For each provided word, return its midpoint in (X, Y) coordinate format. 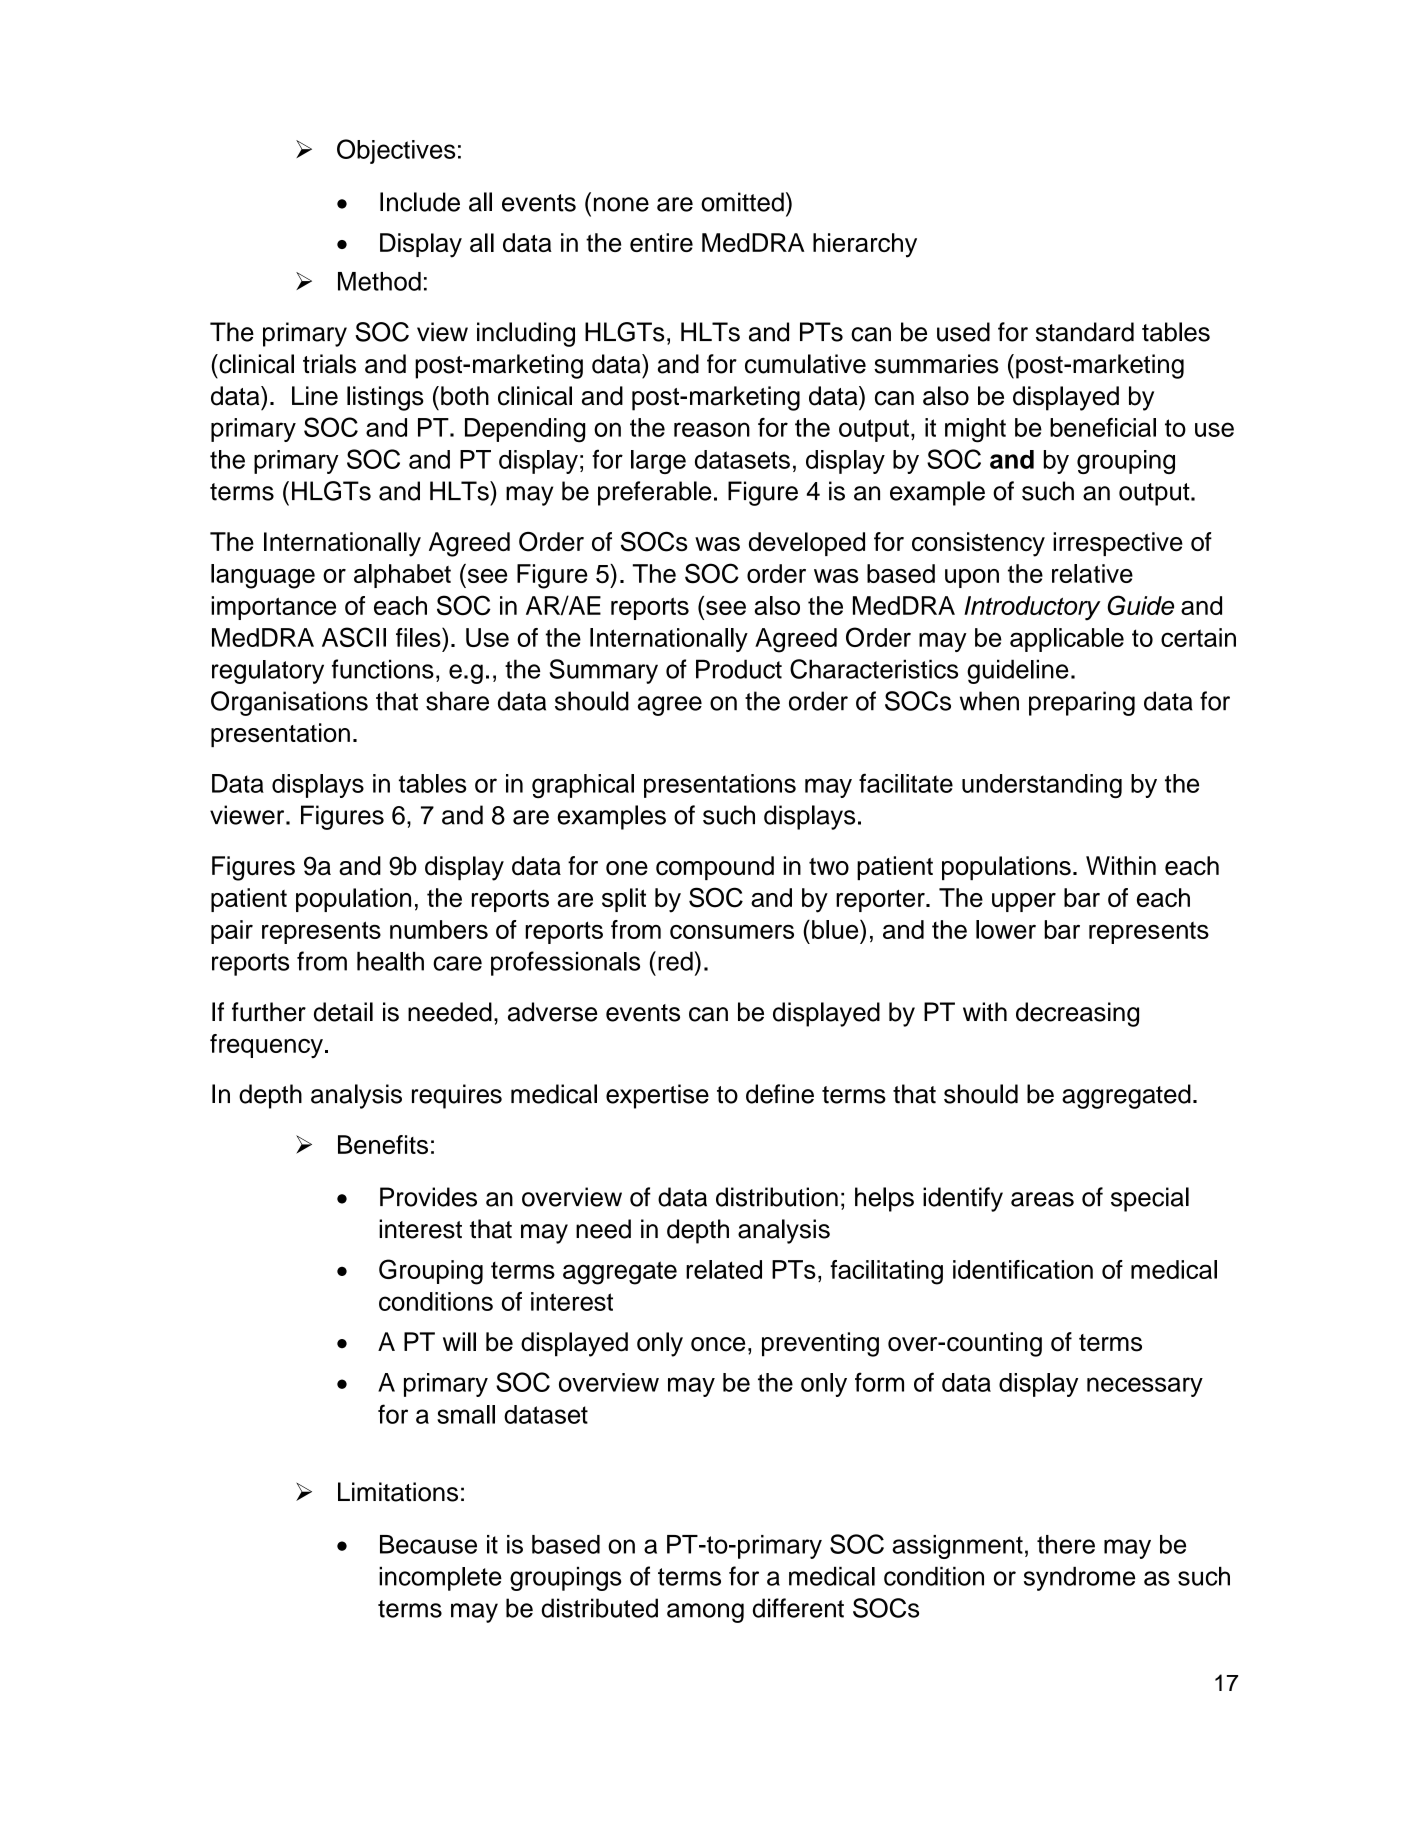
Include (420, 202)
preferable (654, 493)
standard (1085, 332)
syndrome (1079, 1579)
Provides (428, 1197)
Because (428, 1544)
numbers (439, 929)
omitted (742, 202)
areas (1042, 1199)
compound (715, 868)
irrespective (1118, 544)
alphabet (402, 576)
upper (1024, 902)
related (724, 1269)
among (705, 1613)
